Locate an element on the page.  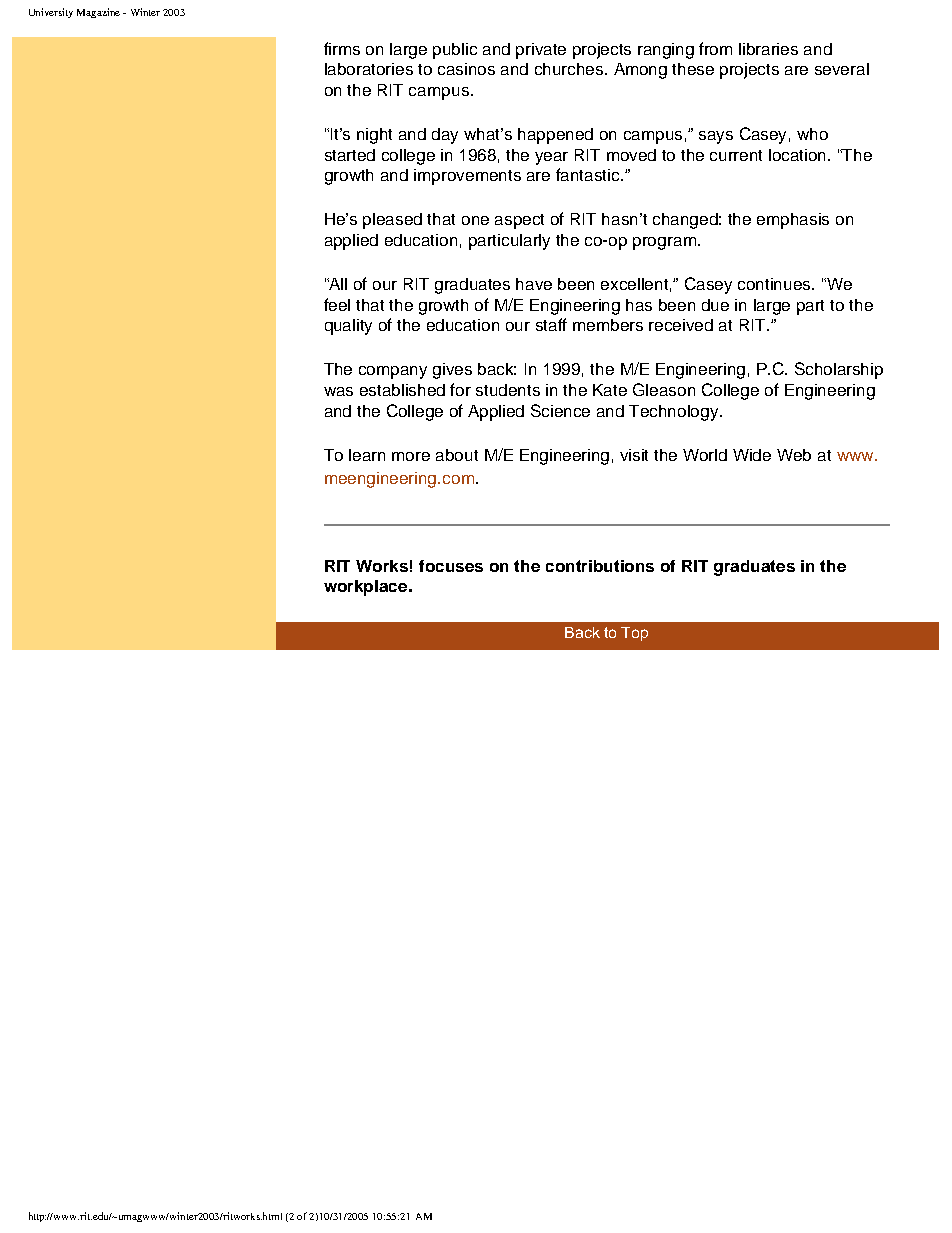
current is located at coordinates (736, 155).
